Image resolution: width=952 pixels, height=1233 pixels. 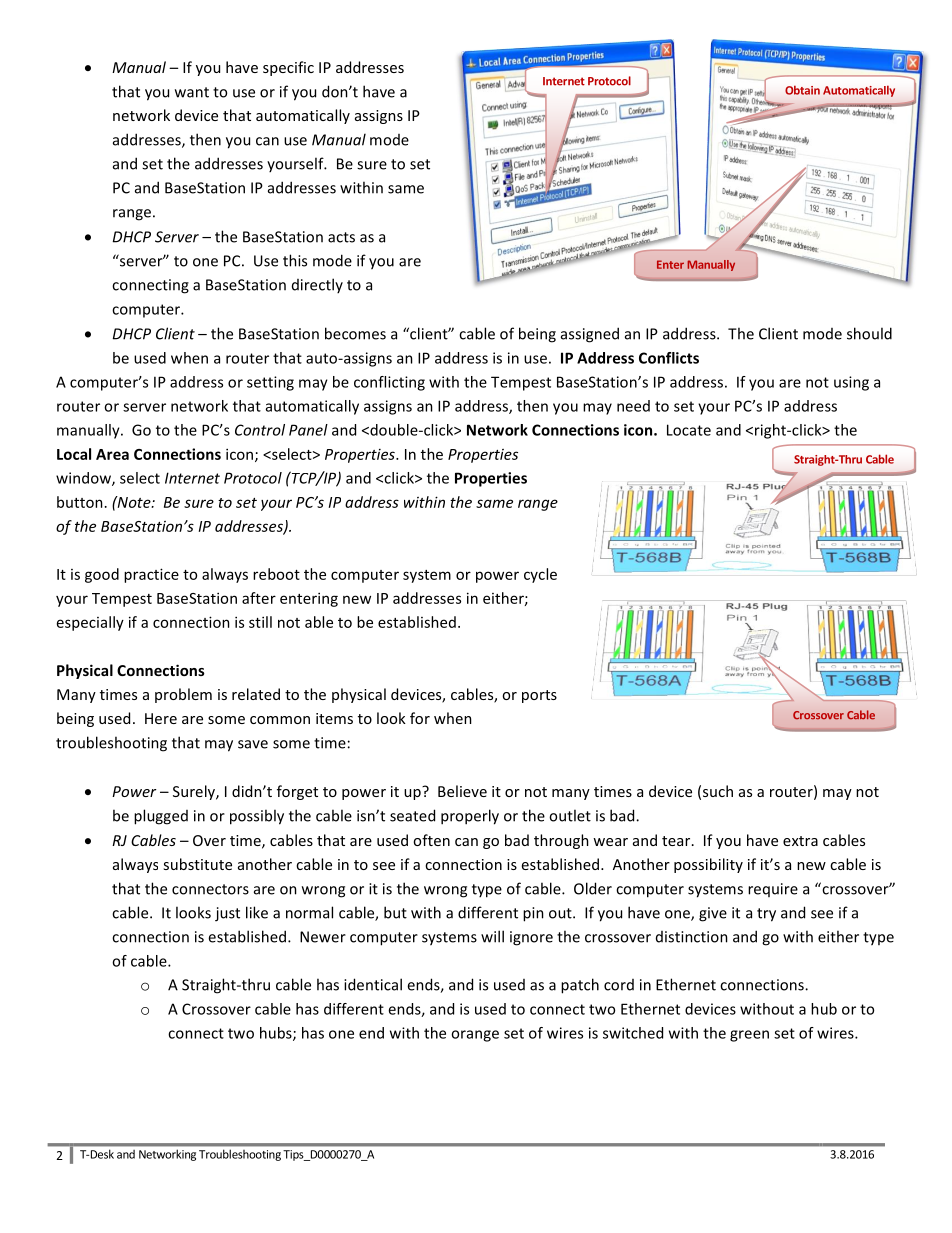 What do you see at coordinates (802, 90) in the document?
I see `Obtain` at bounding box center [802, 90].
